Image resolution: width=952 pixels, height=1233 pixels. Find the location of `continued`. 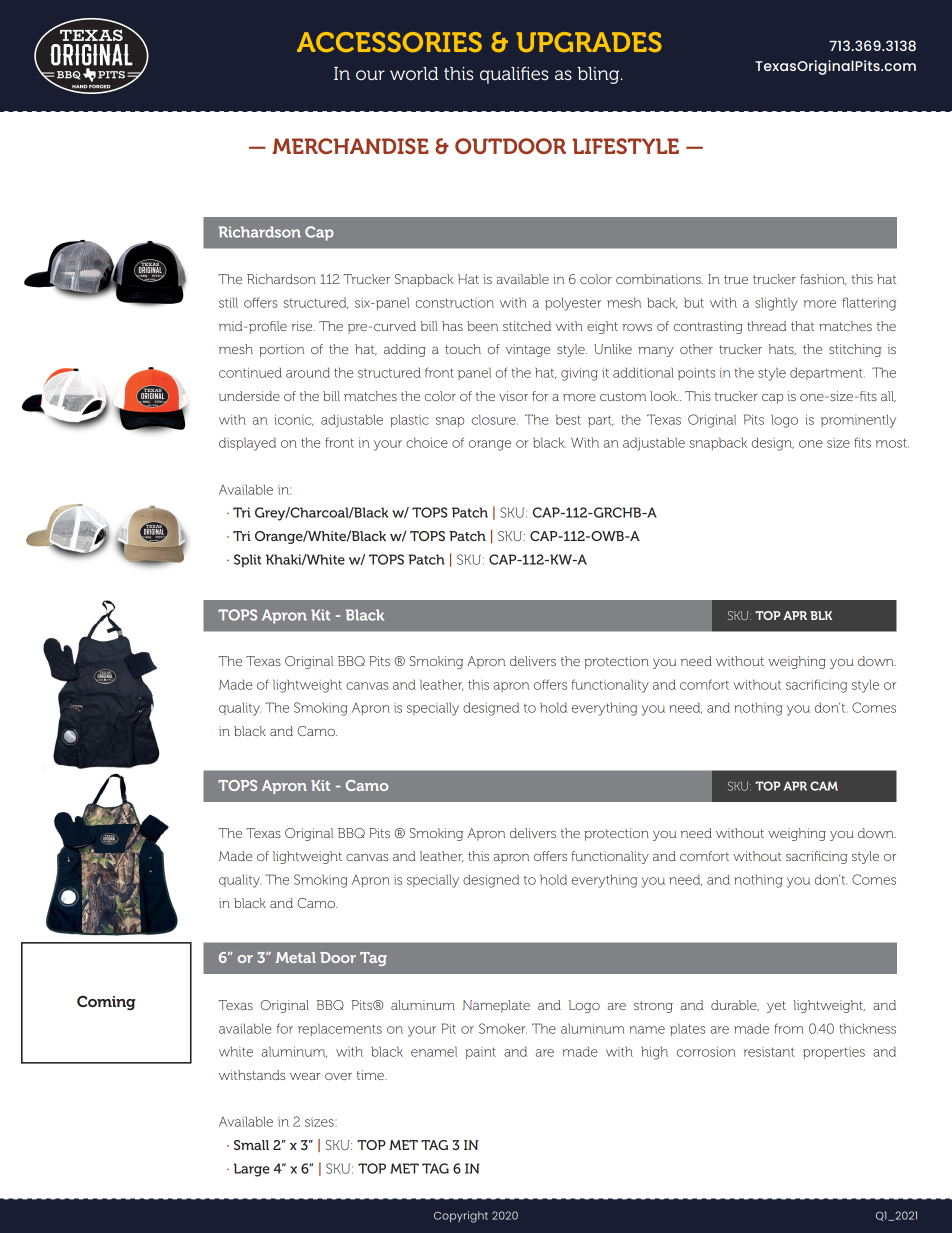

continued is located at coordinates (250, 373).
